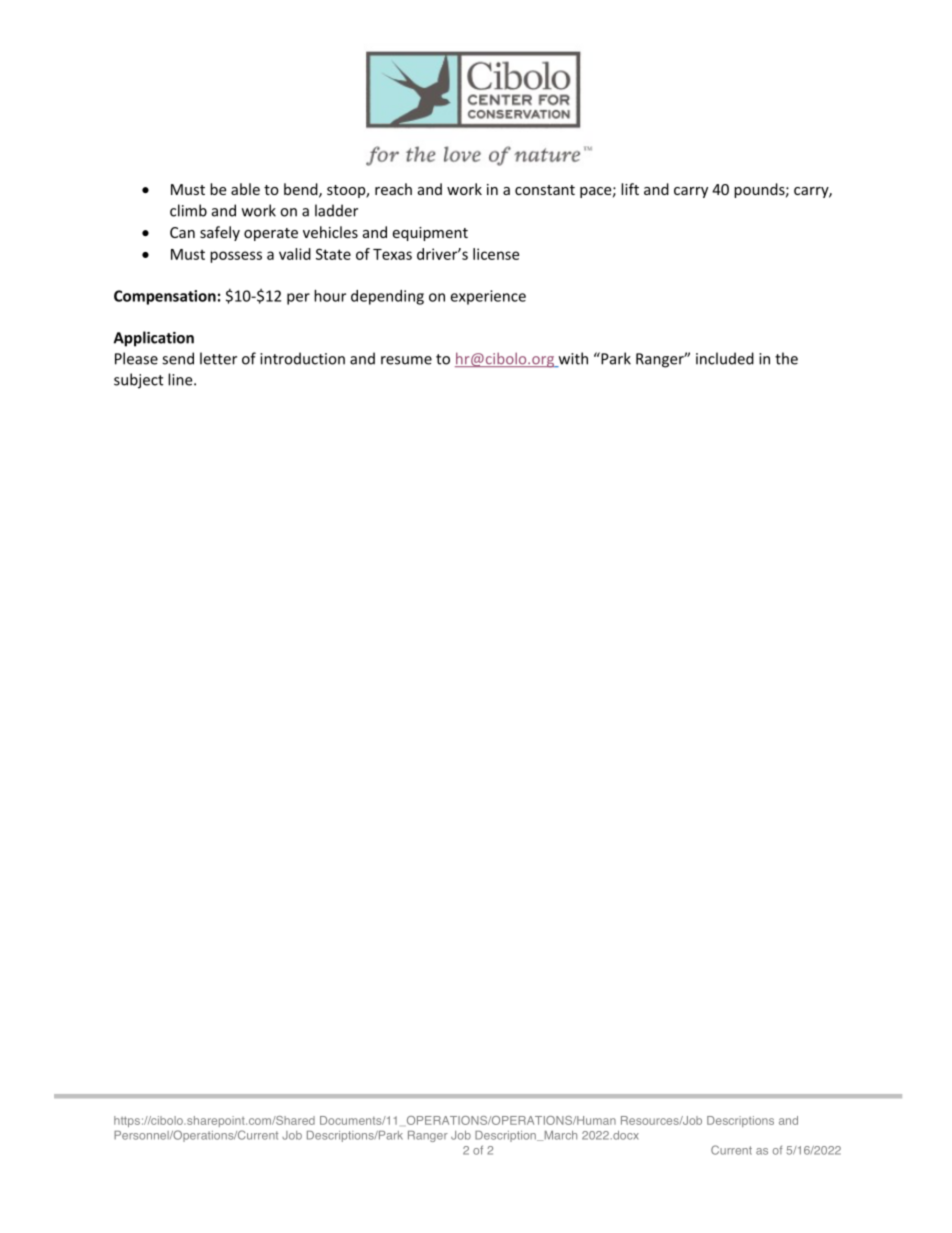  What do you see at coordinates (387, 297) in the page?
I see `depending` at bounding box center [387, 297].
